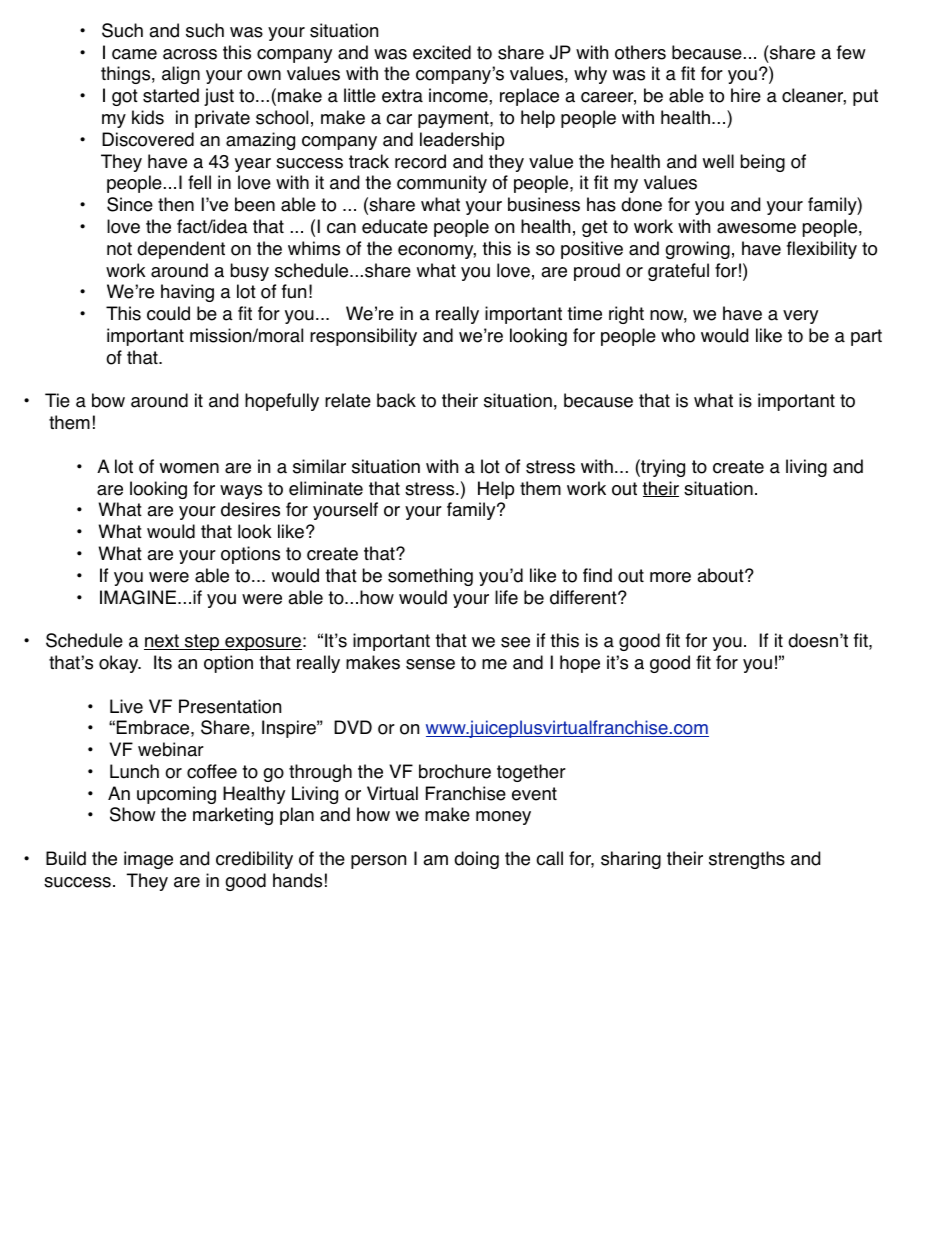 The height and width of the screenshot is (1233, 952). Describe the element at coordinates (189, 468) in the screenshot. I see `women` at that location.
